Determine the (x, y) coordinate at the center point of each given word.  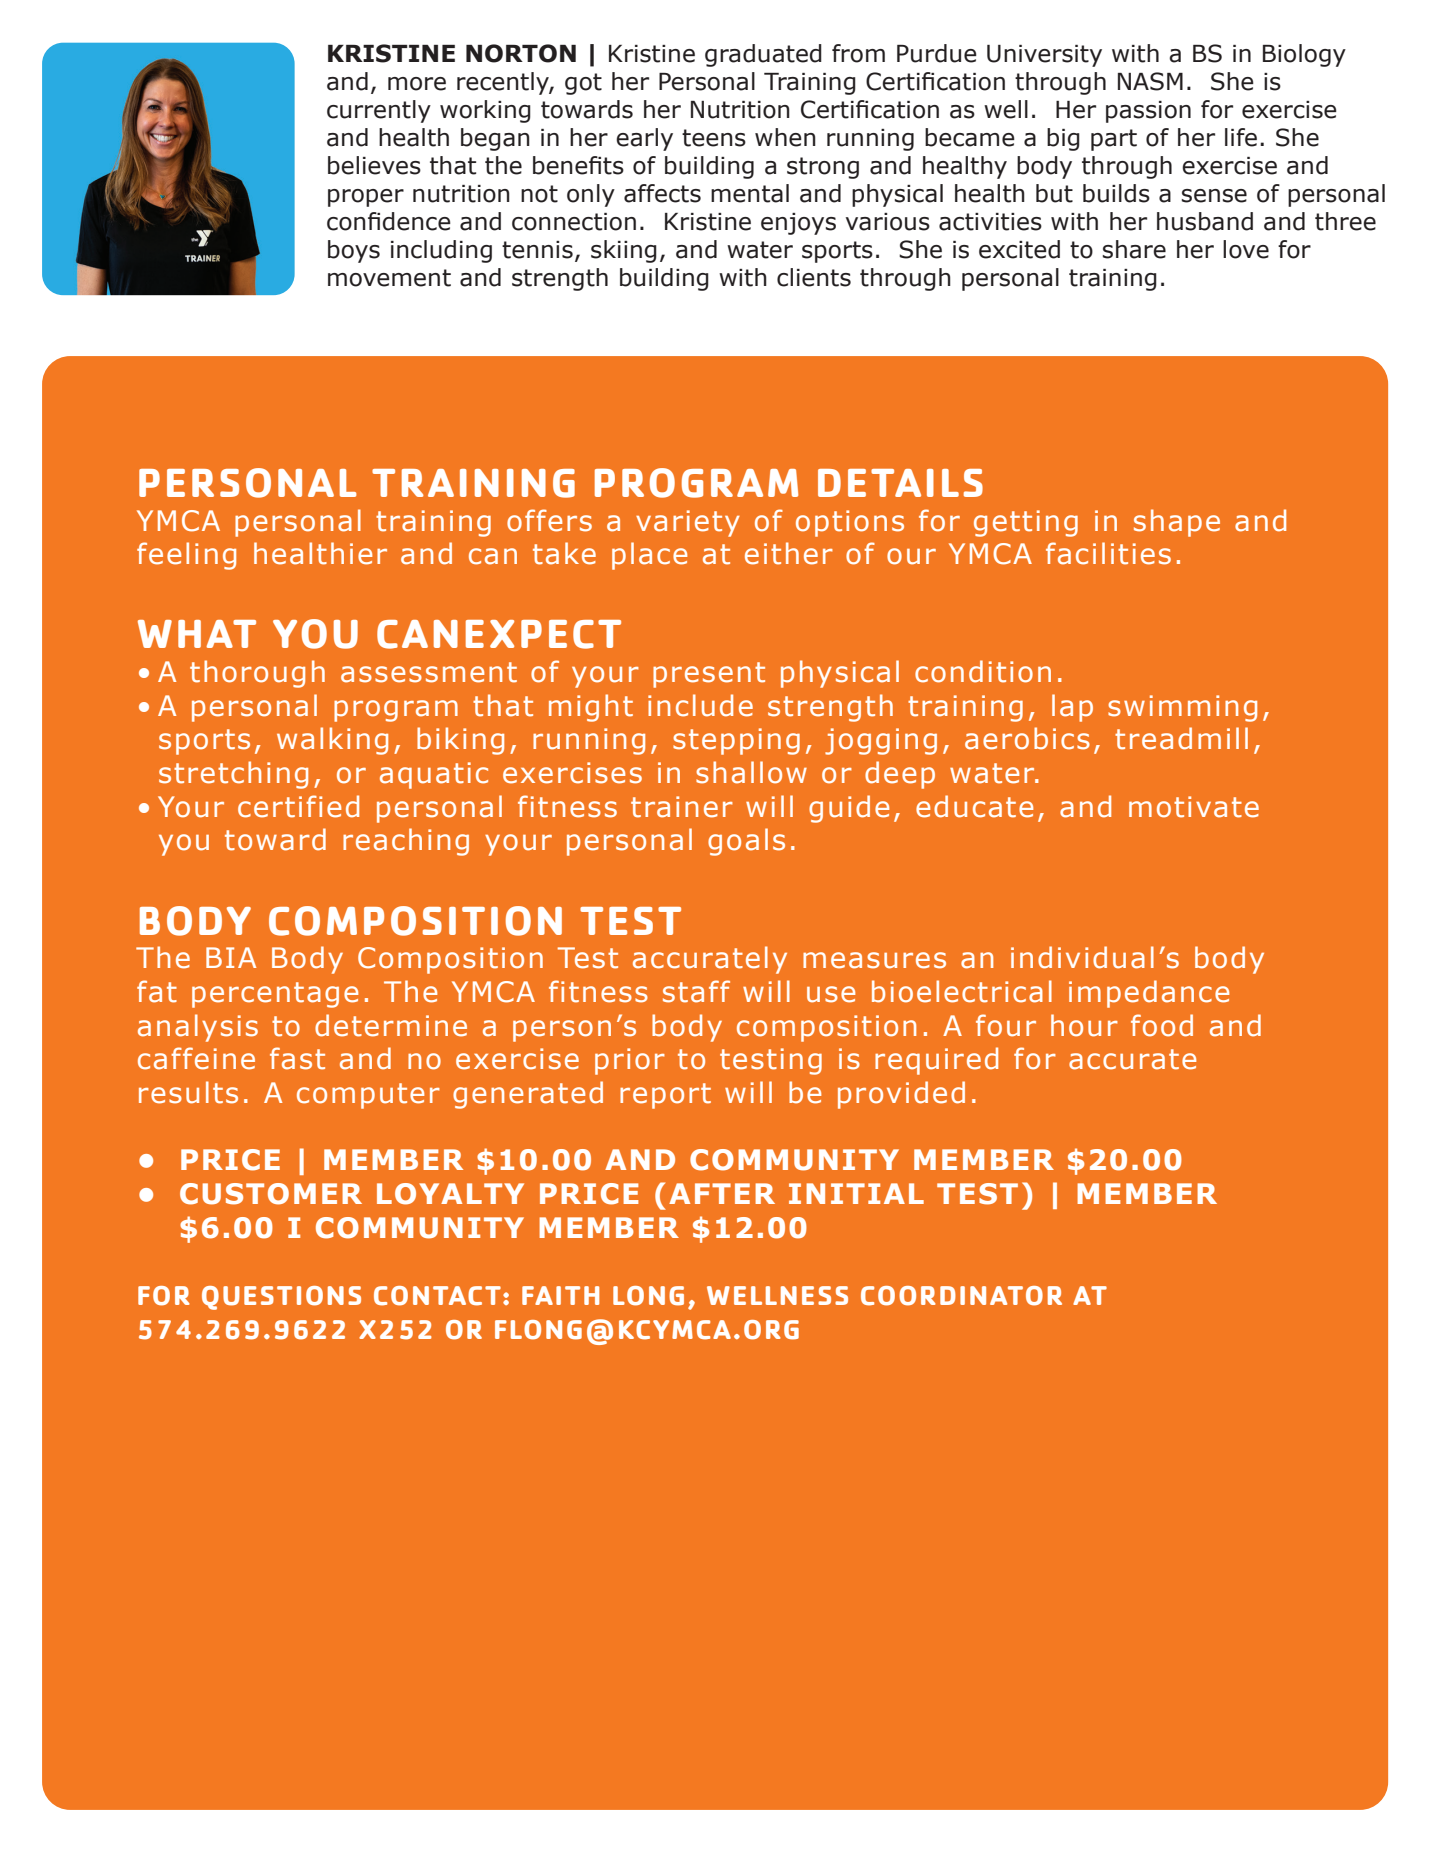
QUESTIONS (281, 1298)
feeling (186, 556)
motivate (1194, 807)
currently (379, 111)
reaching (406, 842)
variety (688, 523)
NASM (1150, 81)
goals (746, 842)
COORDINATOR (961, 1296)
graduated (763, 55)
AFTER (722, 1193)
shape (1177, 523)
